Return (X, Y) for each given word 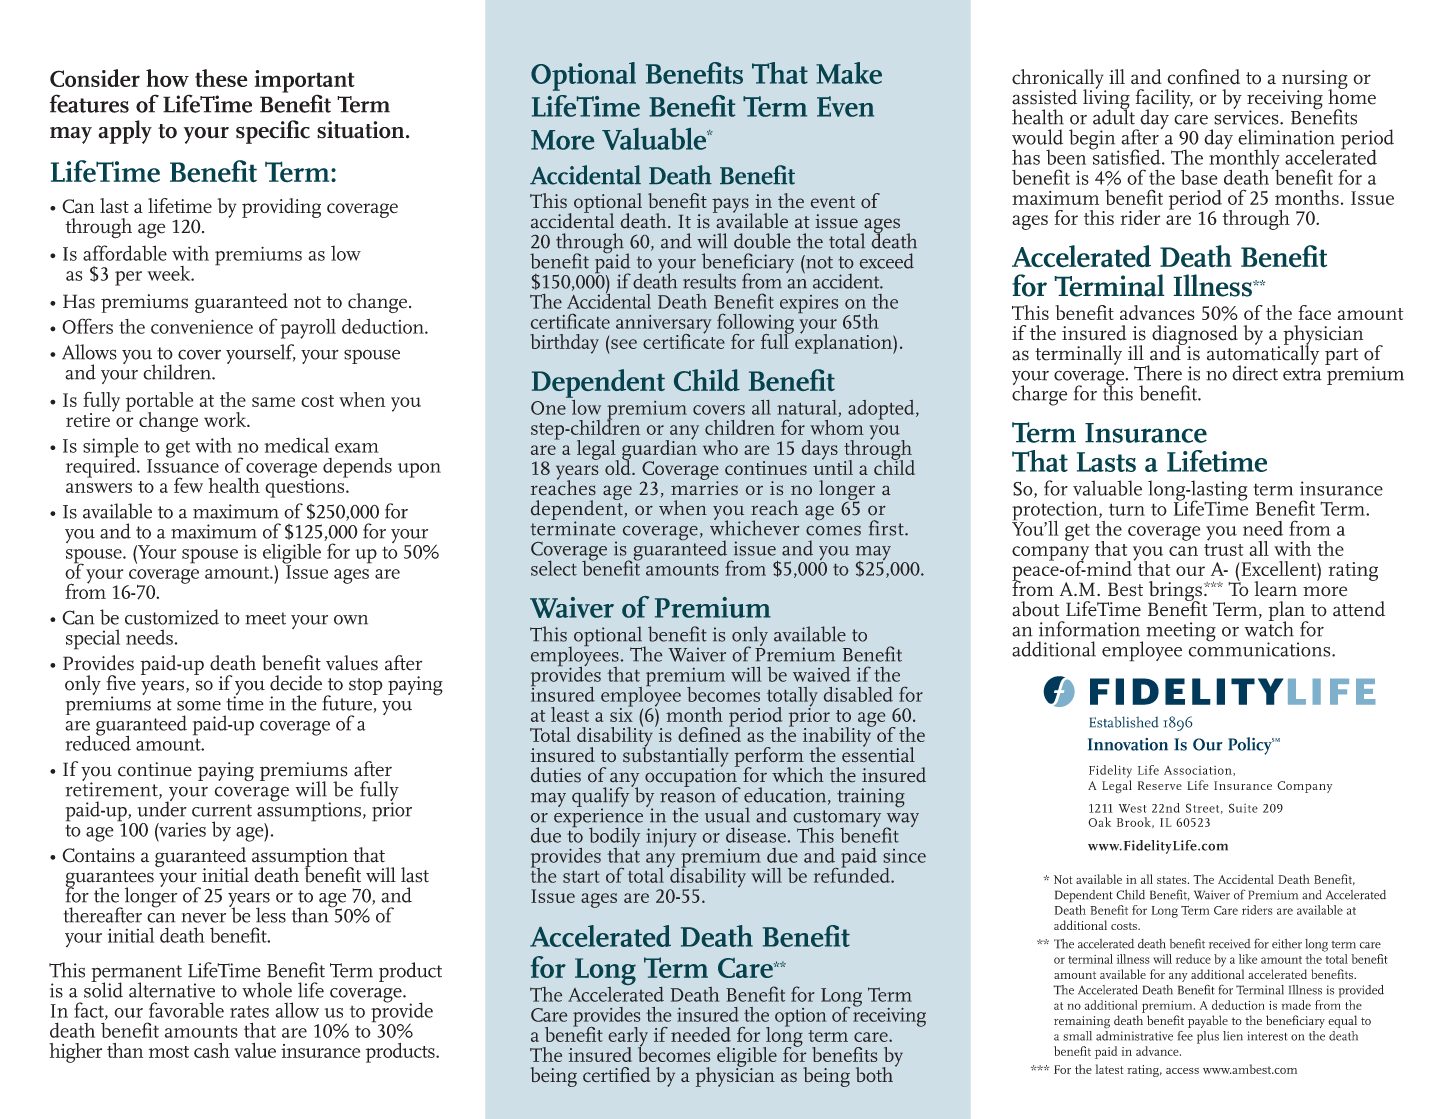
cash (212, 1050)
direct (1255, 373)
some (199, 706)
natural (808, 408)
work (226, 419)
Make (849, 73)
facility (1164, 100)
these (221, 78)
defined (709, 733)
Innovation (1128, 744)
